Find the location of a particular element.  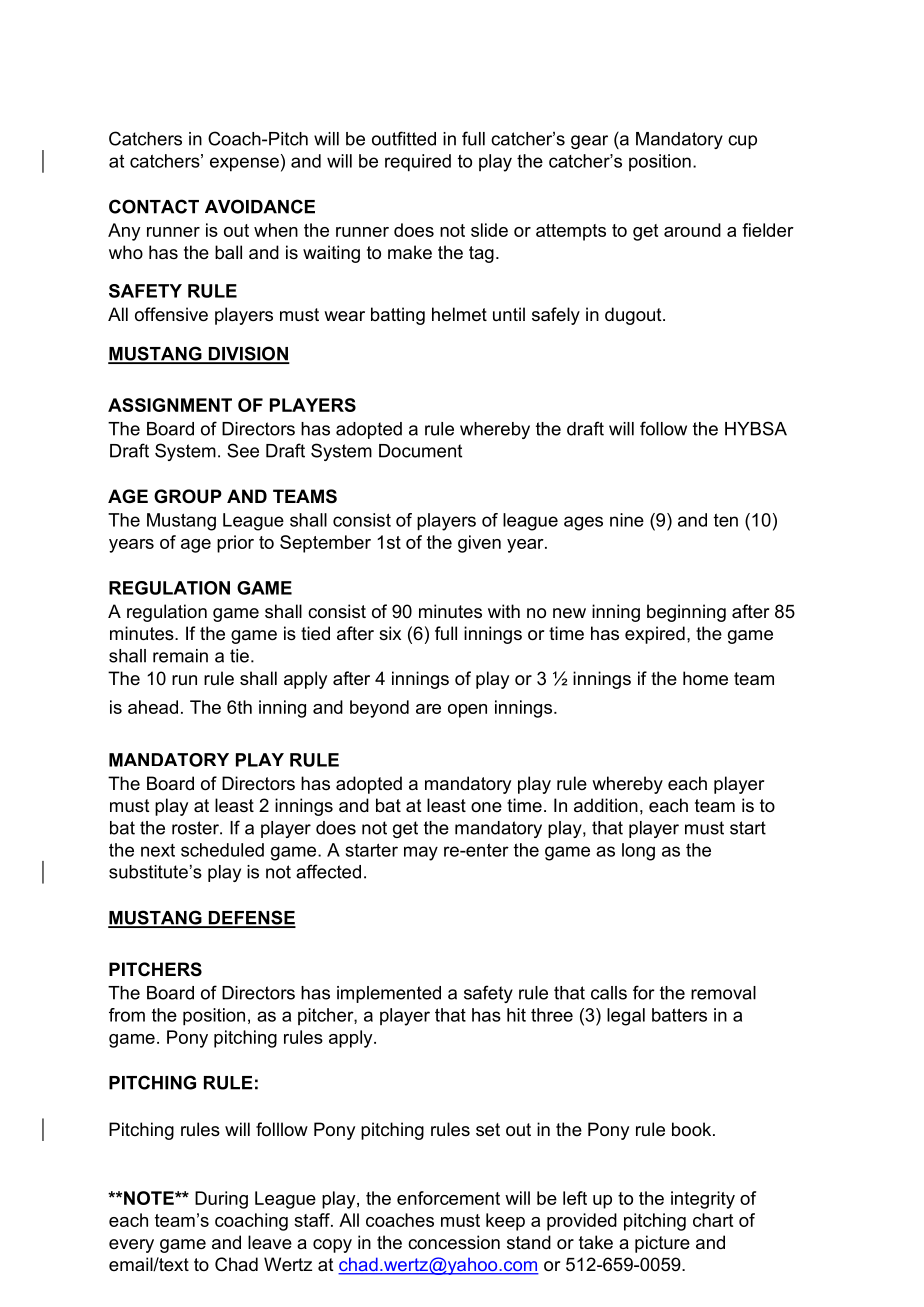

During is located at coordinates (221, 1200).
